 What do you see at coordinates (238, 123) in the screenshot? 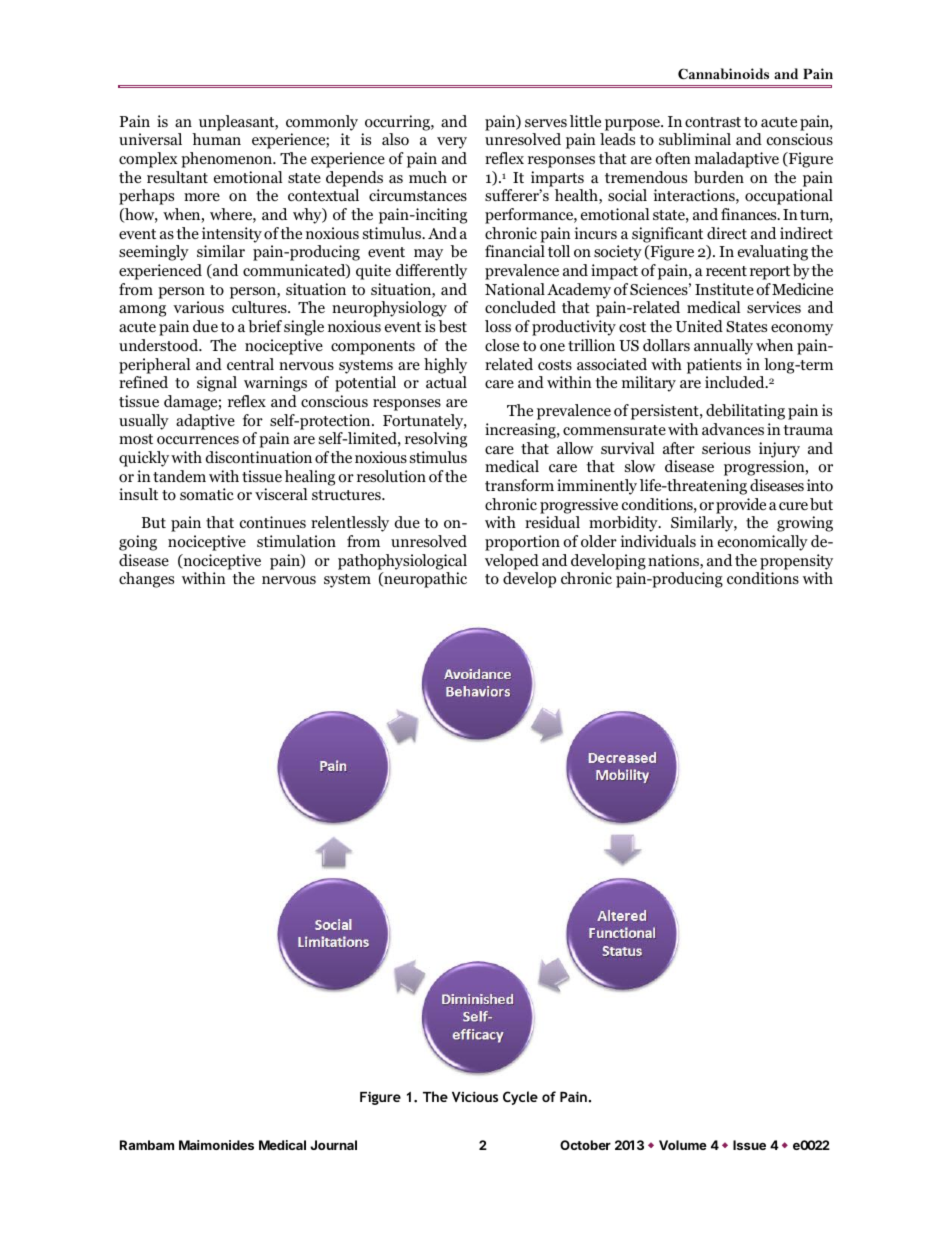
I see `unpleasant` at bounding box center [238, 123].
